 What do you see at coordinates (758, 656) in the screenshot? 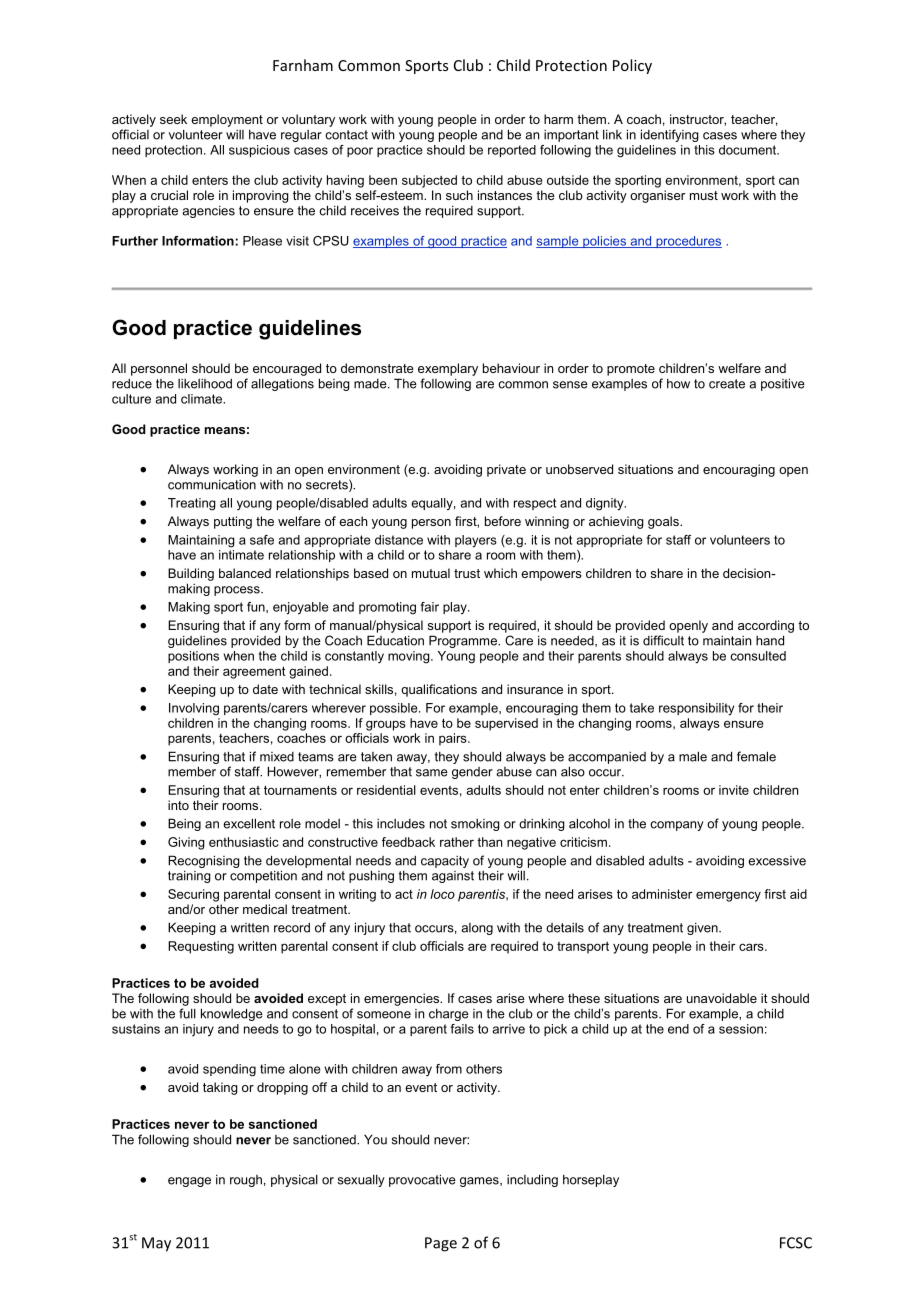
I see `consulted` at bounding box center [758, 656].
